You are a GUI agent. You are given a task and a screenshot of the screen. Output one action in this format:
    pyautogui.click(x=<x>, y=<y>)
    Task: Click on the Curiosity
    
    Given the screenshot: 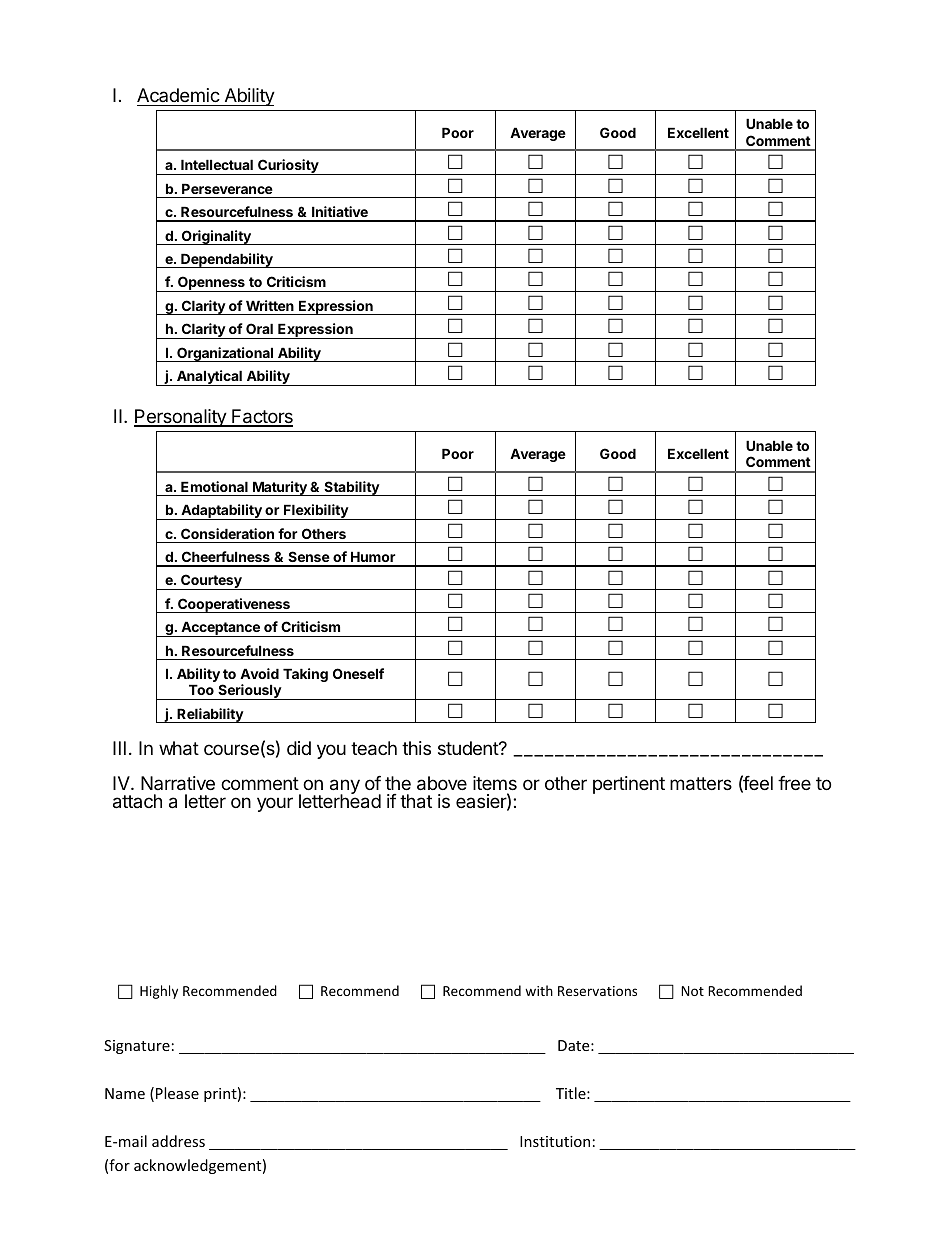 What is the action you would take?
    pyautogui.click(x=288, y=167)
